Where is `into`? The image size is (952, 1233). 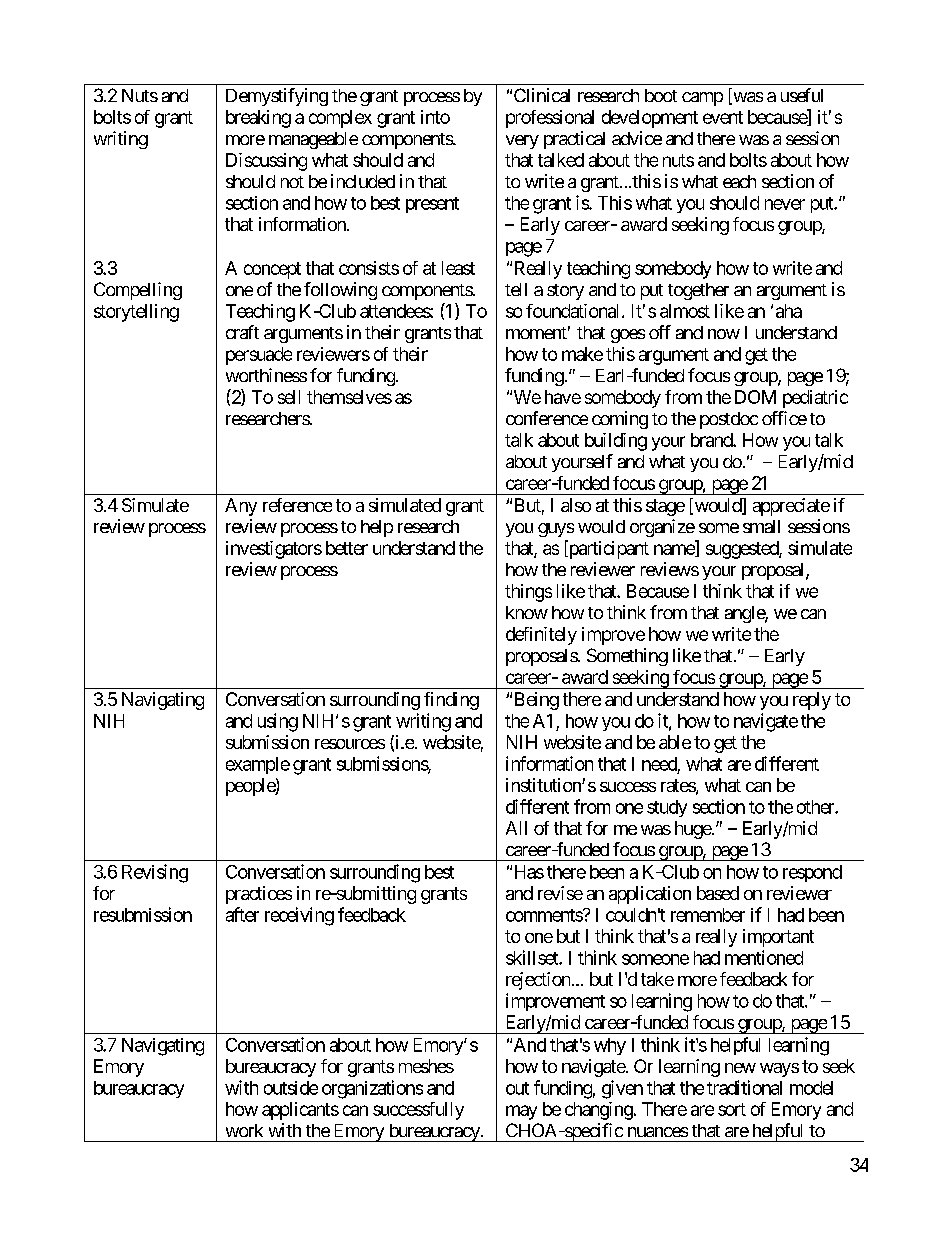 into is located at coordinates (435, 117).
